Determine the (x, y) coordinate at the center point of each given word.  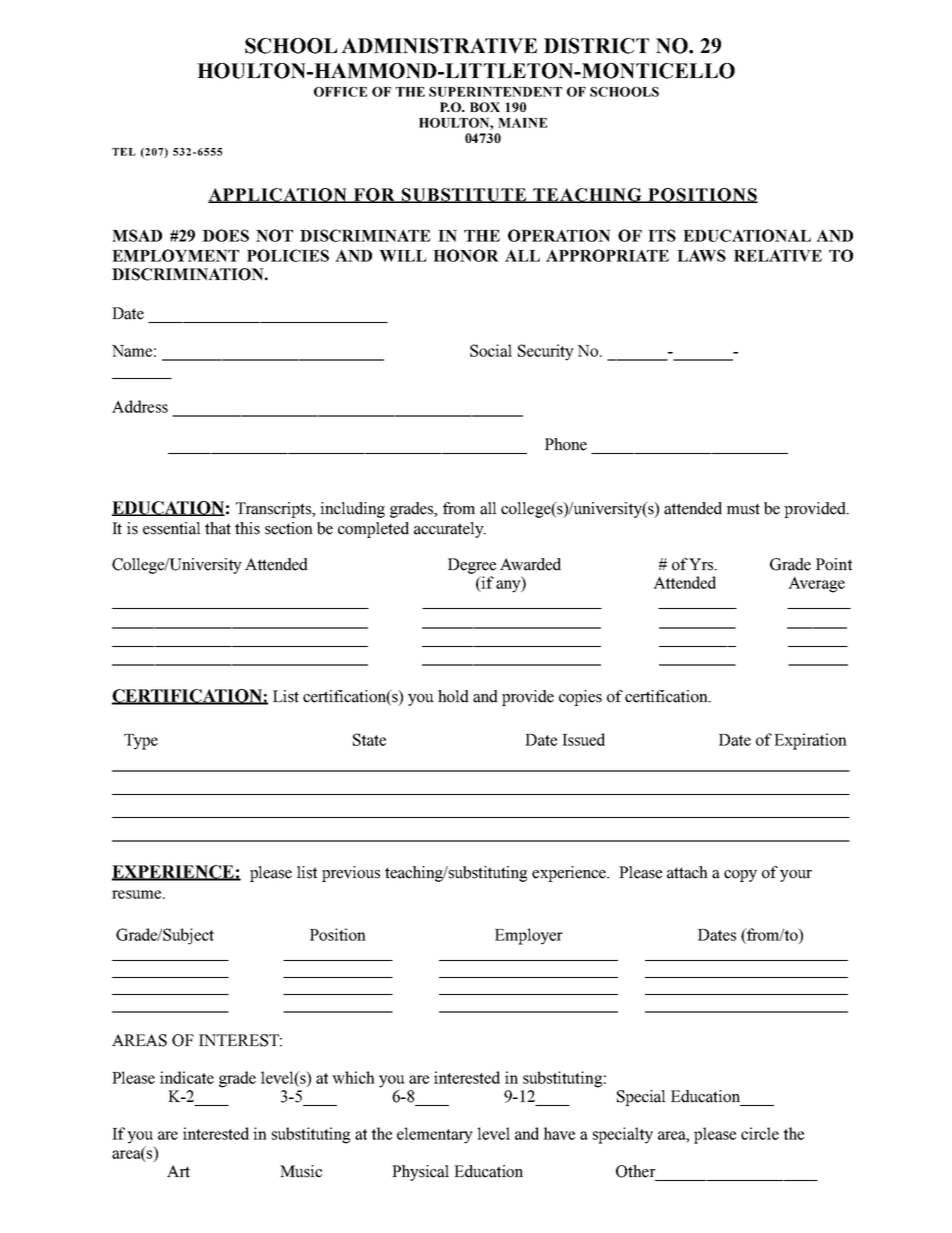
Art (178, 1171)
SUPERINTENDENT (495, 92)
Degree (472, 566)
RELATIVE (778, 256)
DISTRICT (596, 46)
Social (491, 350)
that (218, 528)
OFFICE (340, 92)
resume (137, 894)
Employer (529, 936)
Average (816, 585)
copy (740, 876)
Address (140, 406)
